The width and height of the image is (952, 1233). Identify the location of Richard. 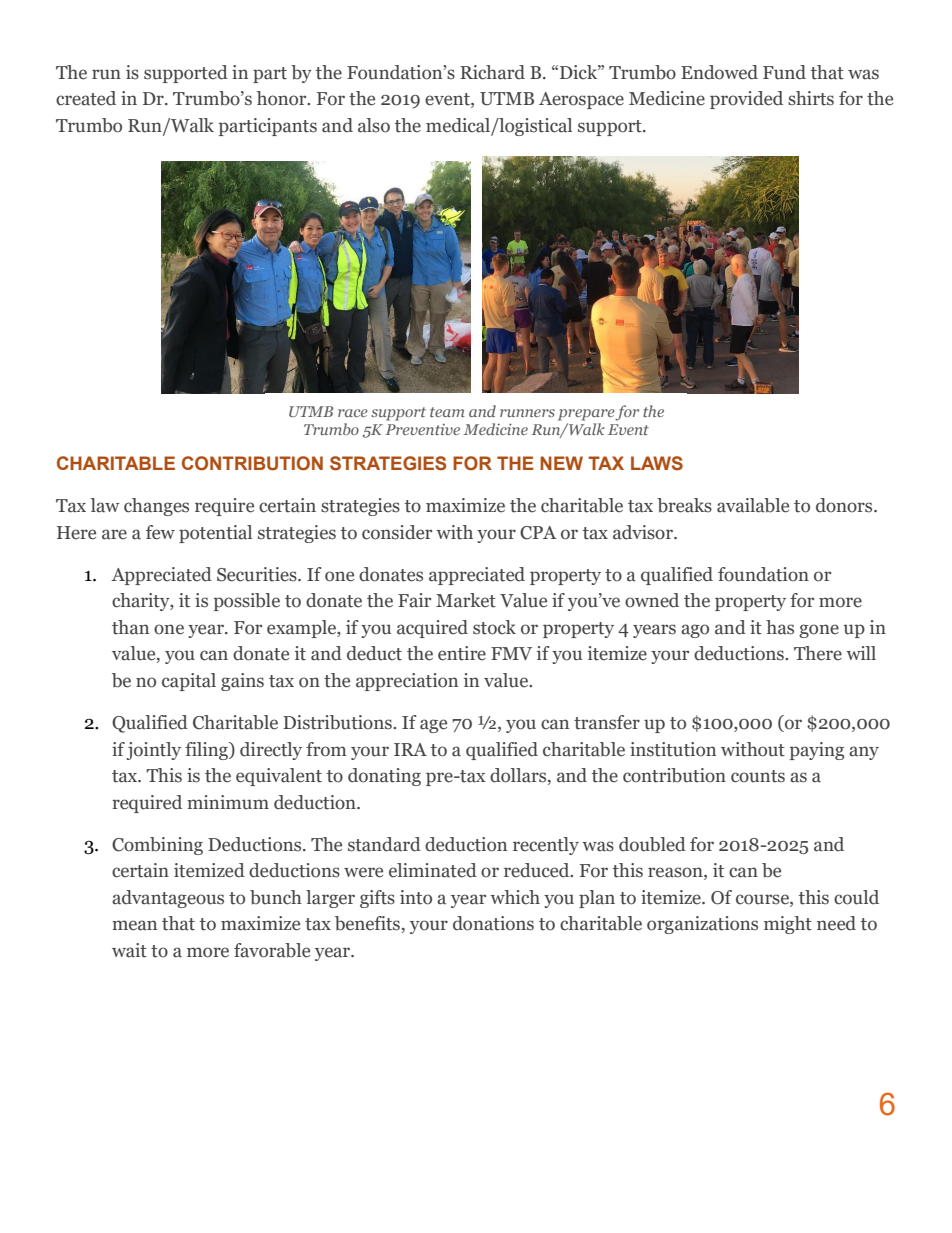
(492, 72).
